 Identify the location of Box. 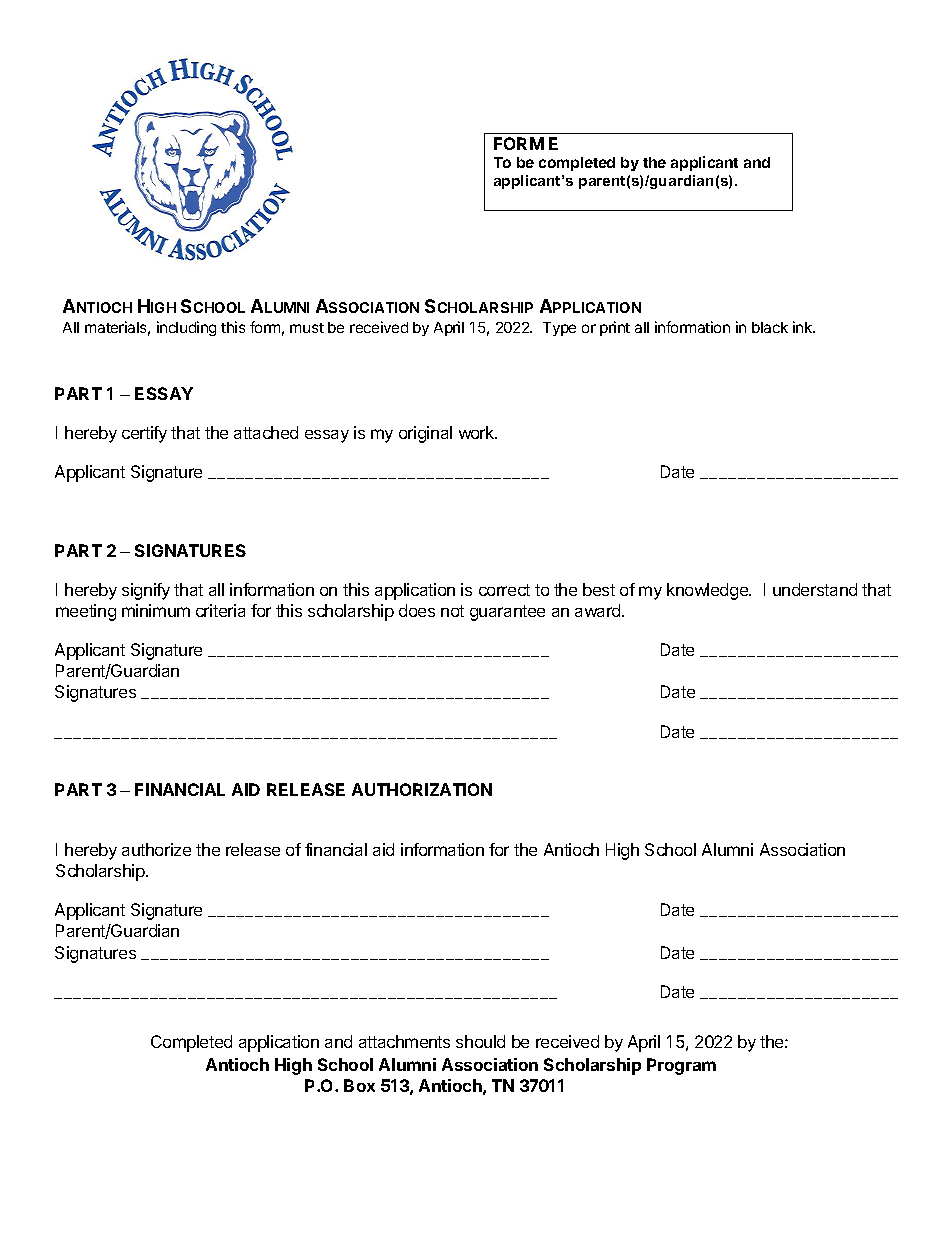
(359, 1085).
